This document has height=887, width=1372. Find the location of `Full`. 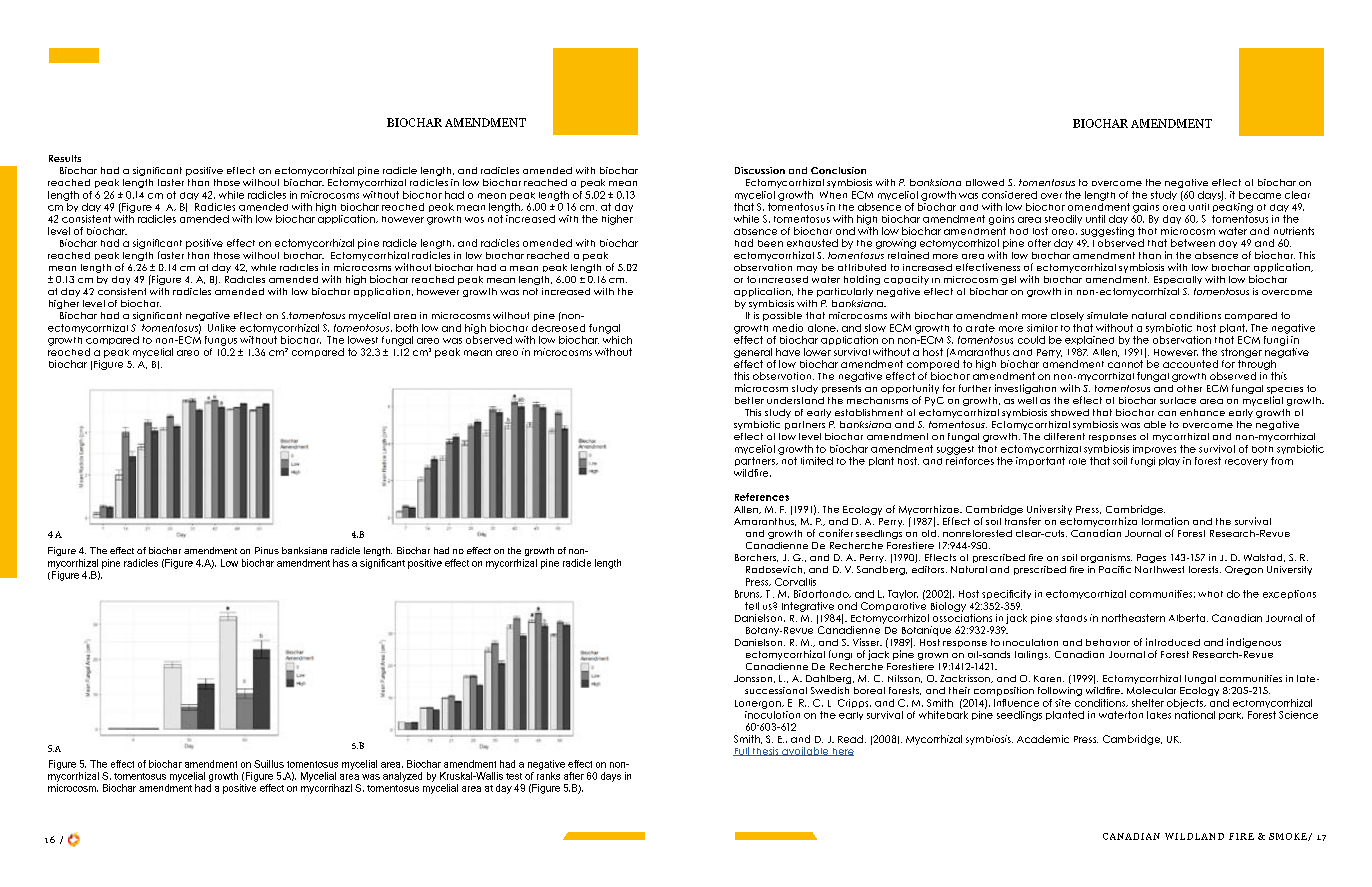

Full is located at coordinates (742, 751).
